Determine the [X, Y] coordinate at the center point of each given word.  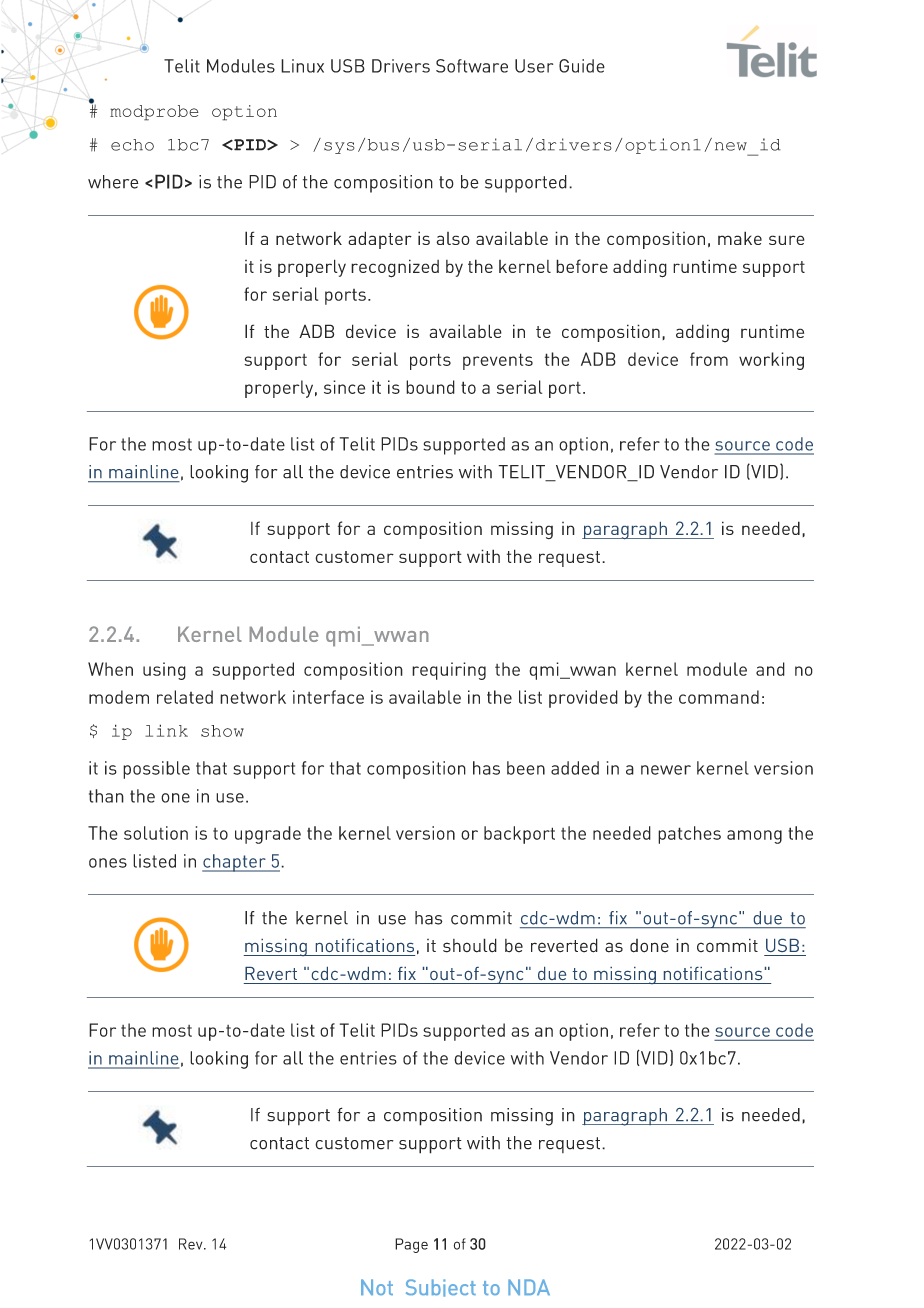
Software [472, 66]
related [185, 697]
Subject [441, 1288]
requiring [449, 671]
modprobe [154, 113]
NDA [529, 1287]
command [719, 697]
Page [411, 1245]
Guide [582, 66]
